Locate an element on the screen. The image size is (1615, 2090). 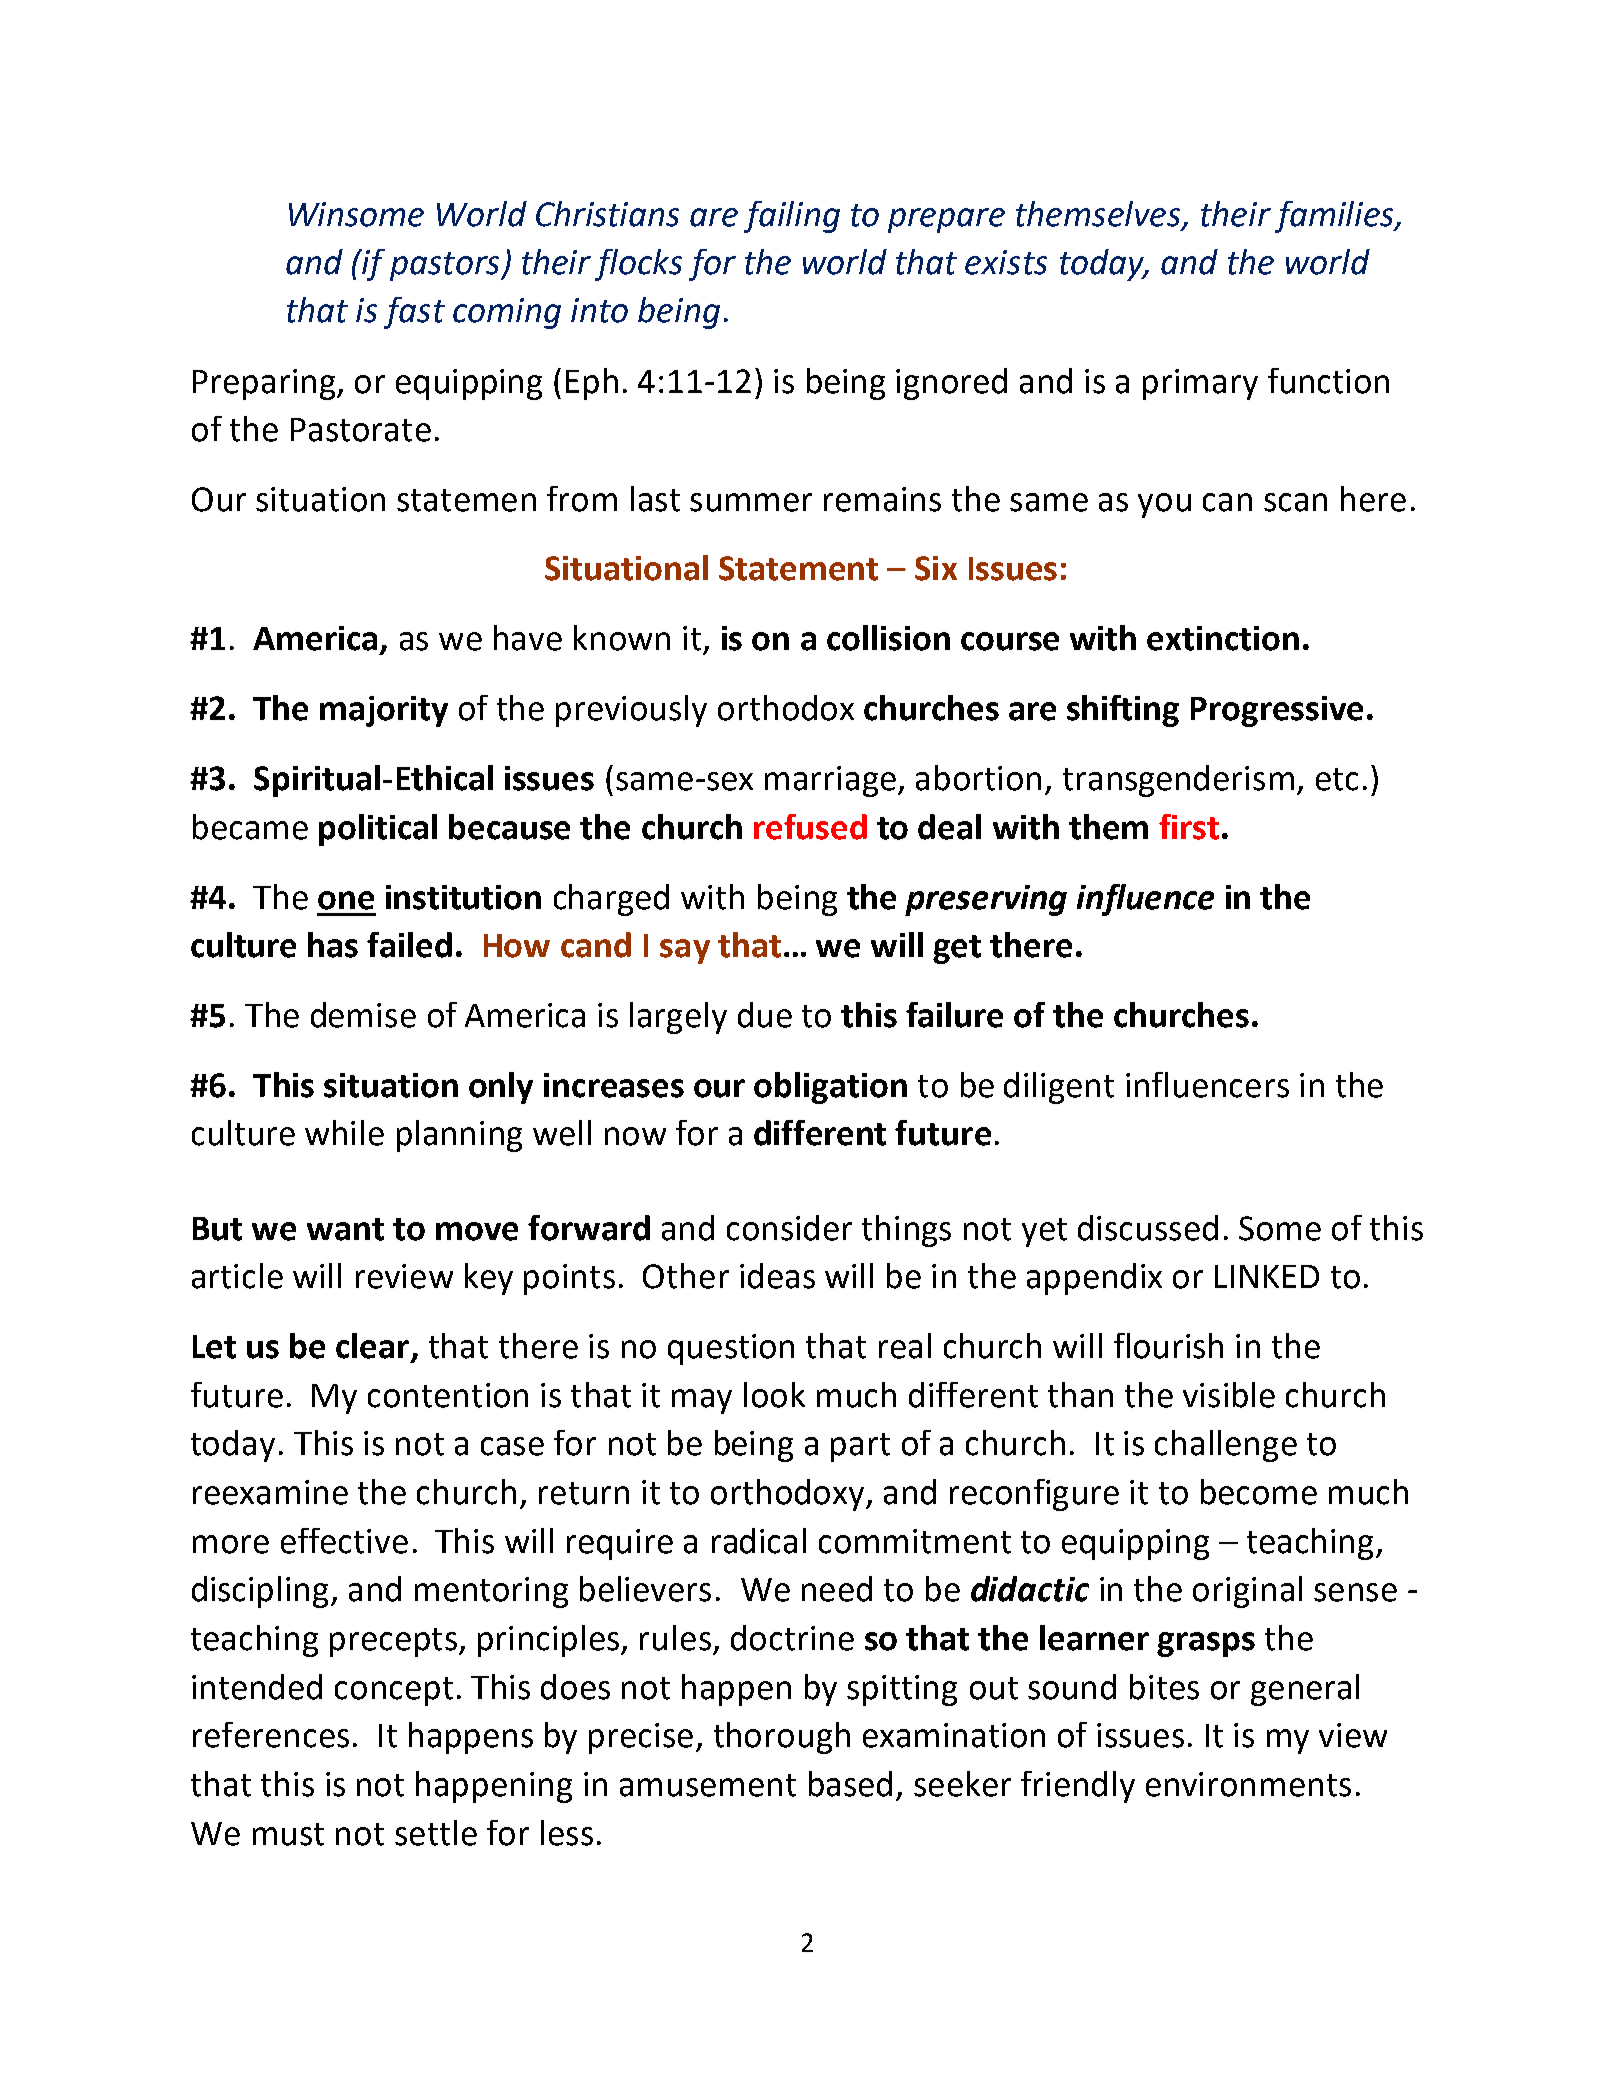
demise is located at coordinates (363, 1015).
